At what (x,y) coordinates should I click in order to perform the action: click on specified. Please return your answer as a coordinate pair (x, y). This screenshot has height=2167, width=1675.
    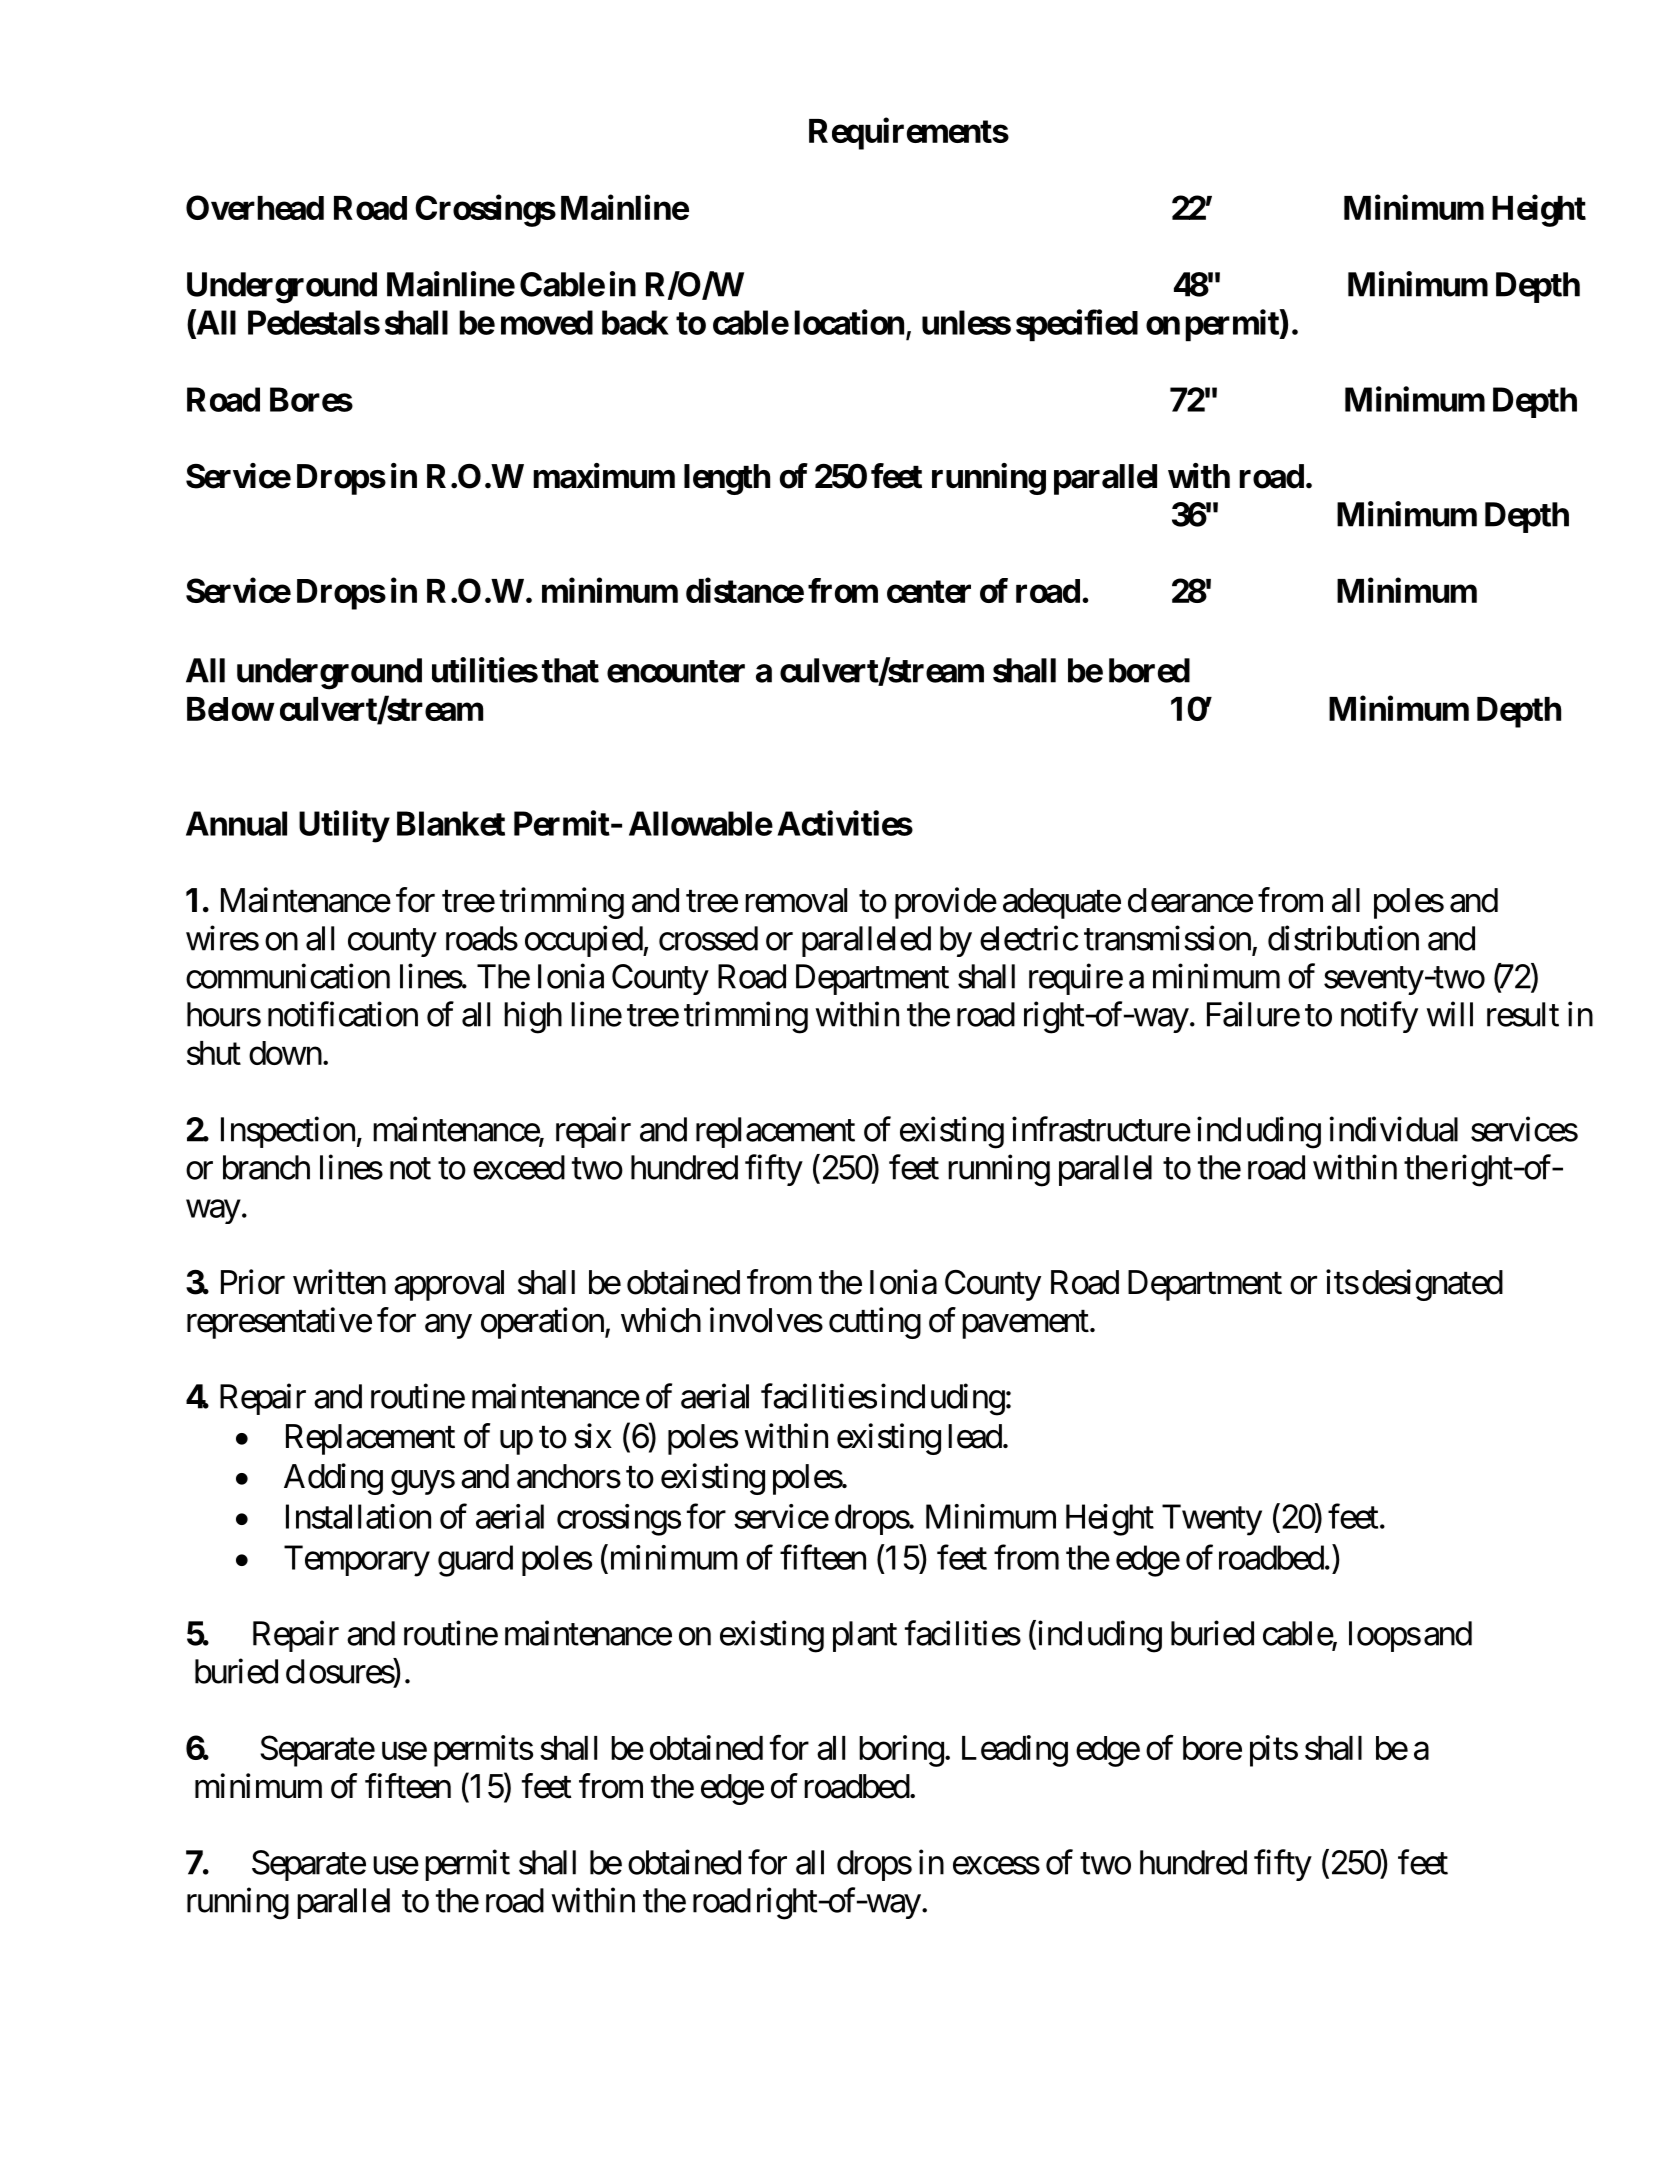
    Looking at the image, I should click on (1077, 325).
